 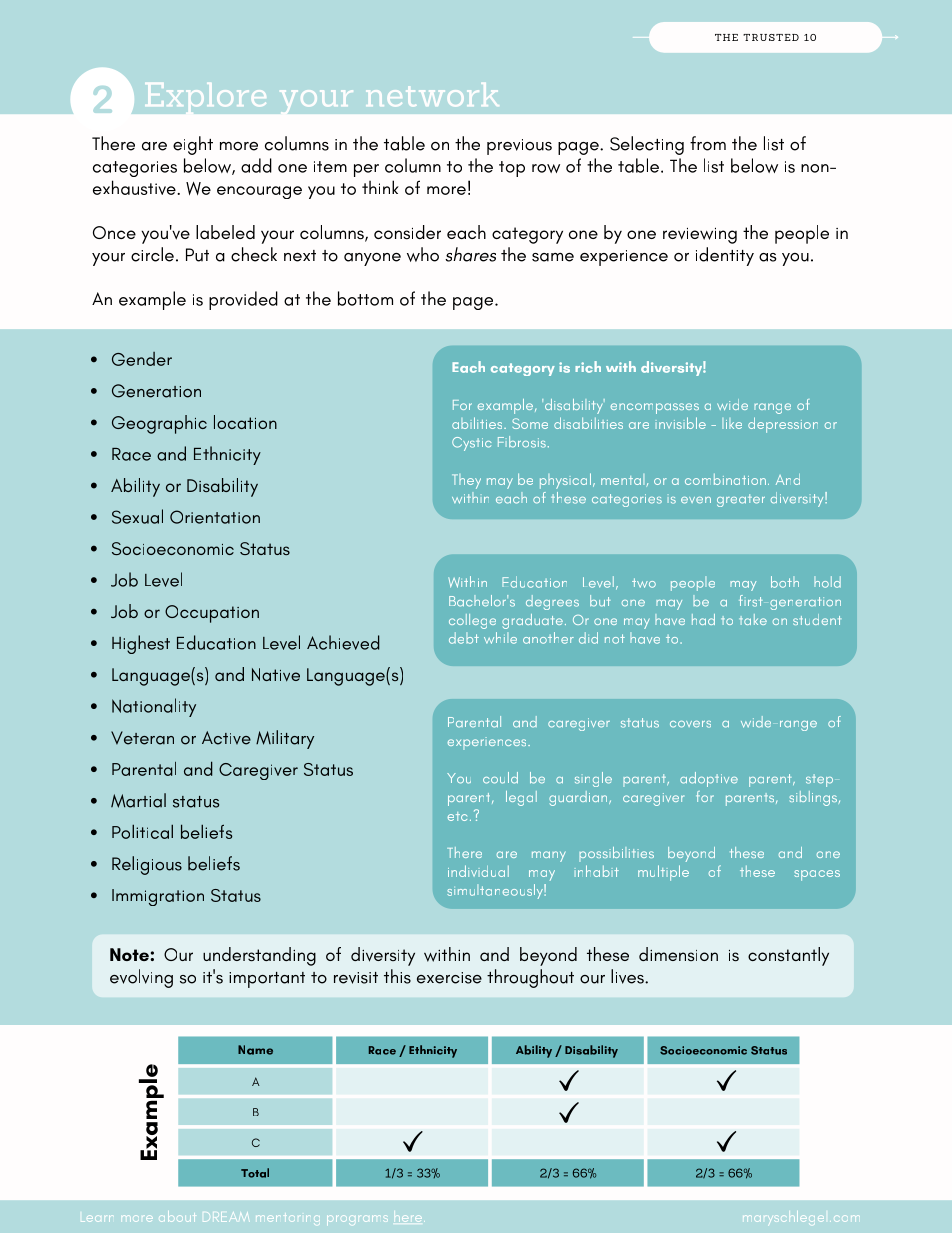 I want to click on previous, so click(x=519, y=147).
